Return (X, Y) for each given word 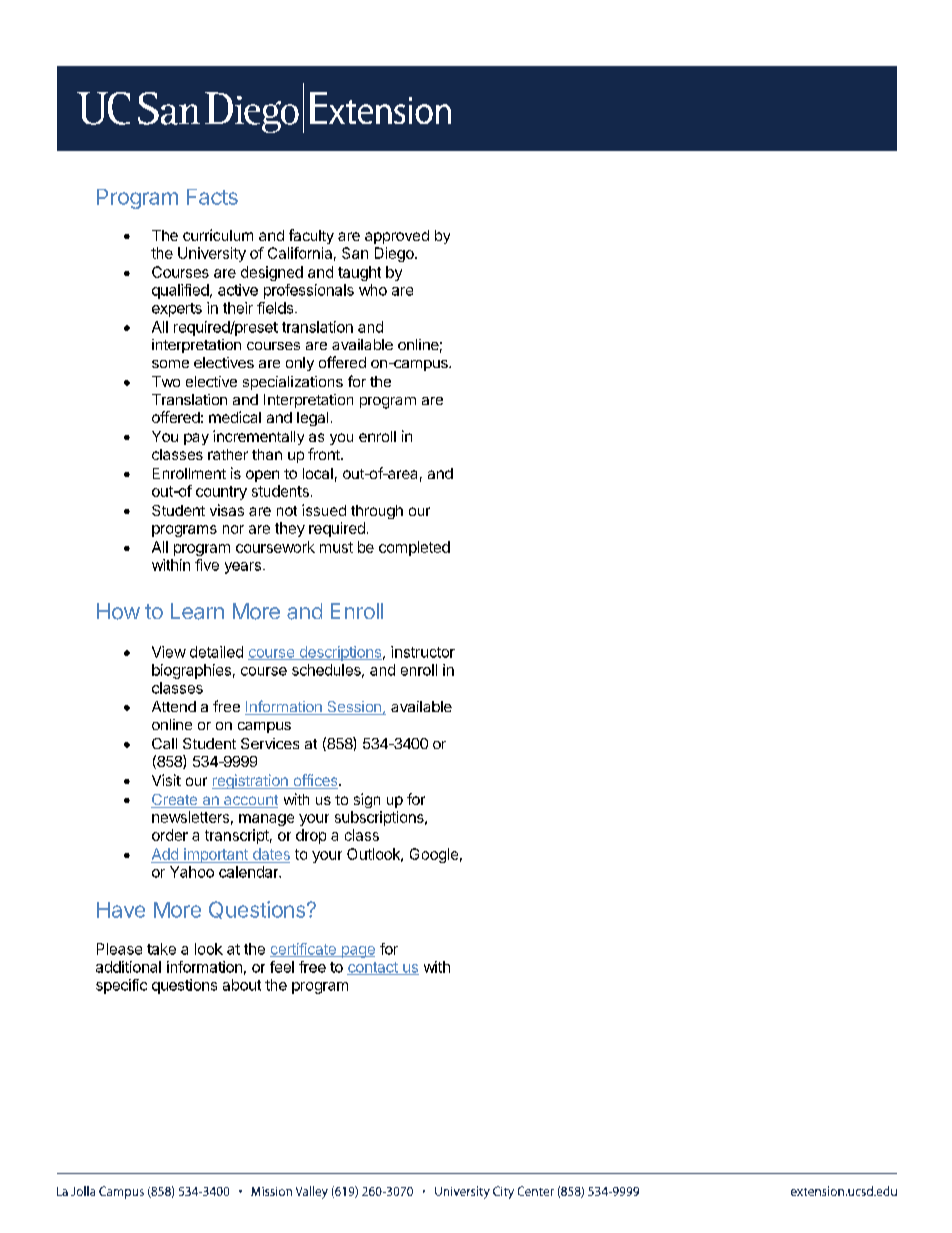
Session (354, 708)
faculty (311, 236)
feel (282, 967)
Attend (174, 706)
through (377, 512)
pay (196, 439)
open (262, 476)
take (161, 949)
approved (397, 237)
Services (270, 743)
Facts (212, 197)
